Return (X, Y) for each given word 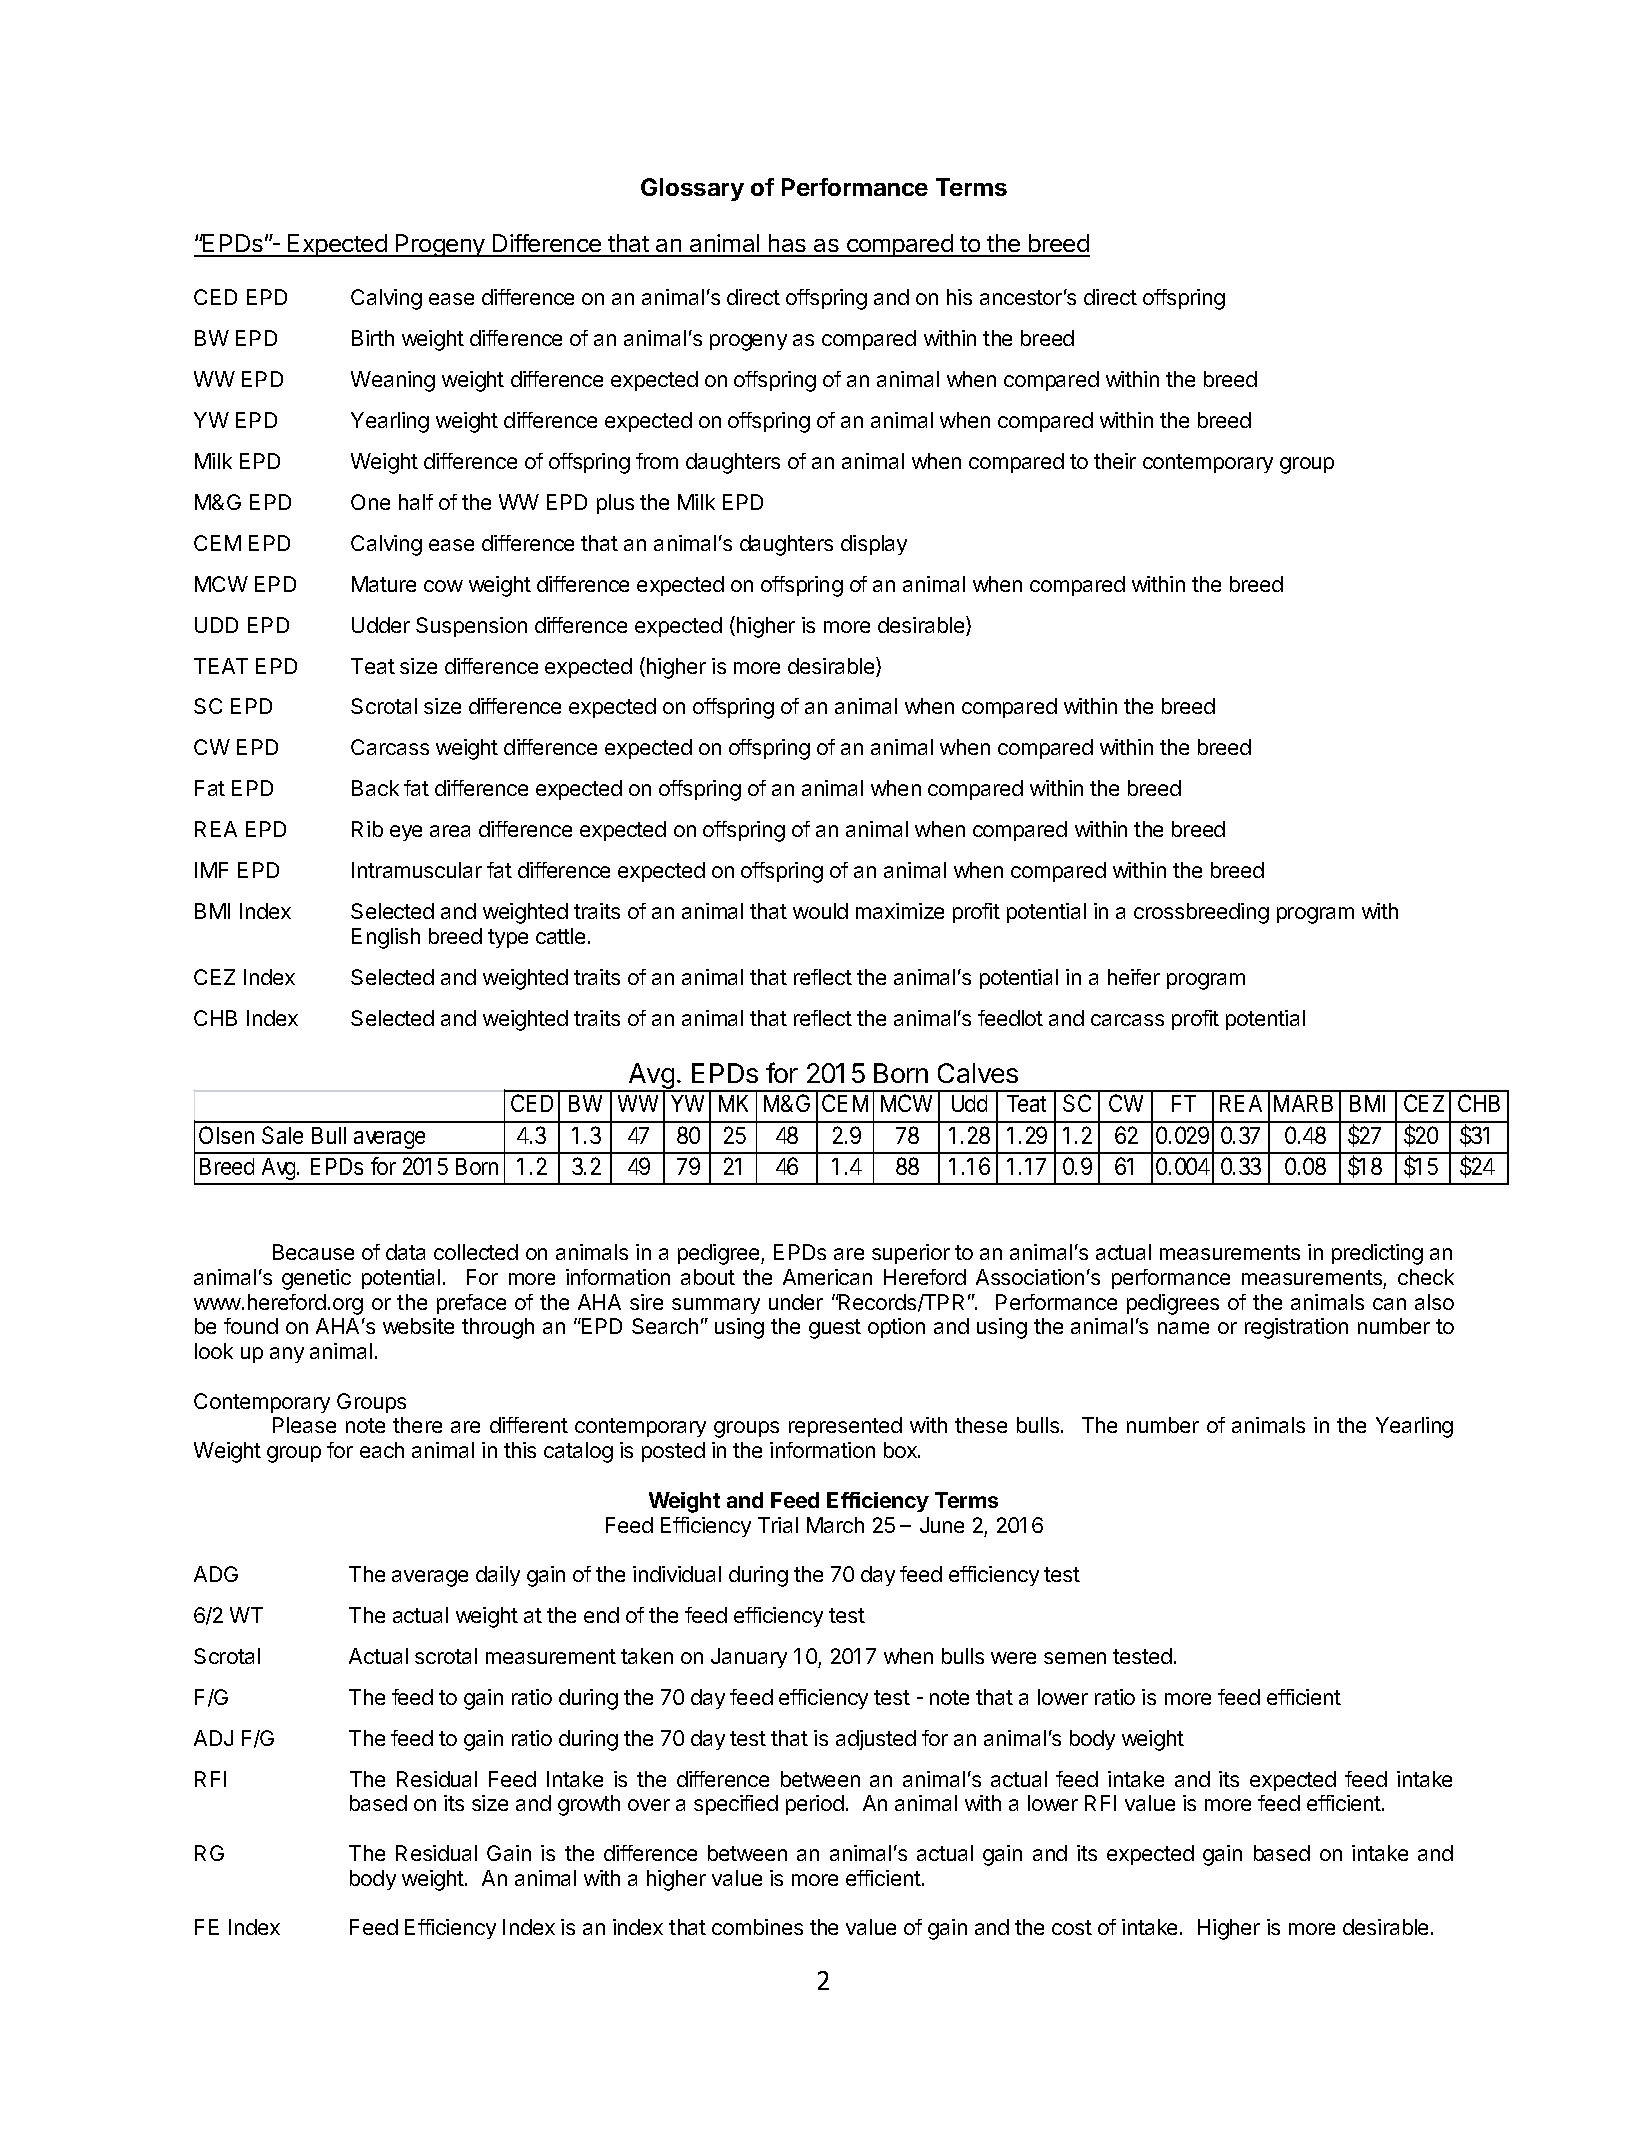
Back (375, 788)
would (820, 911)
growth (589, 1805)
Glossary (692, 189)
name (1183, 1328)
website (418, 1326)
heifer (1134, 977)
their (1115, 461)
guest (835, 1329)
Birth (373, 338)
